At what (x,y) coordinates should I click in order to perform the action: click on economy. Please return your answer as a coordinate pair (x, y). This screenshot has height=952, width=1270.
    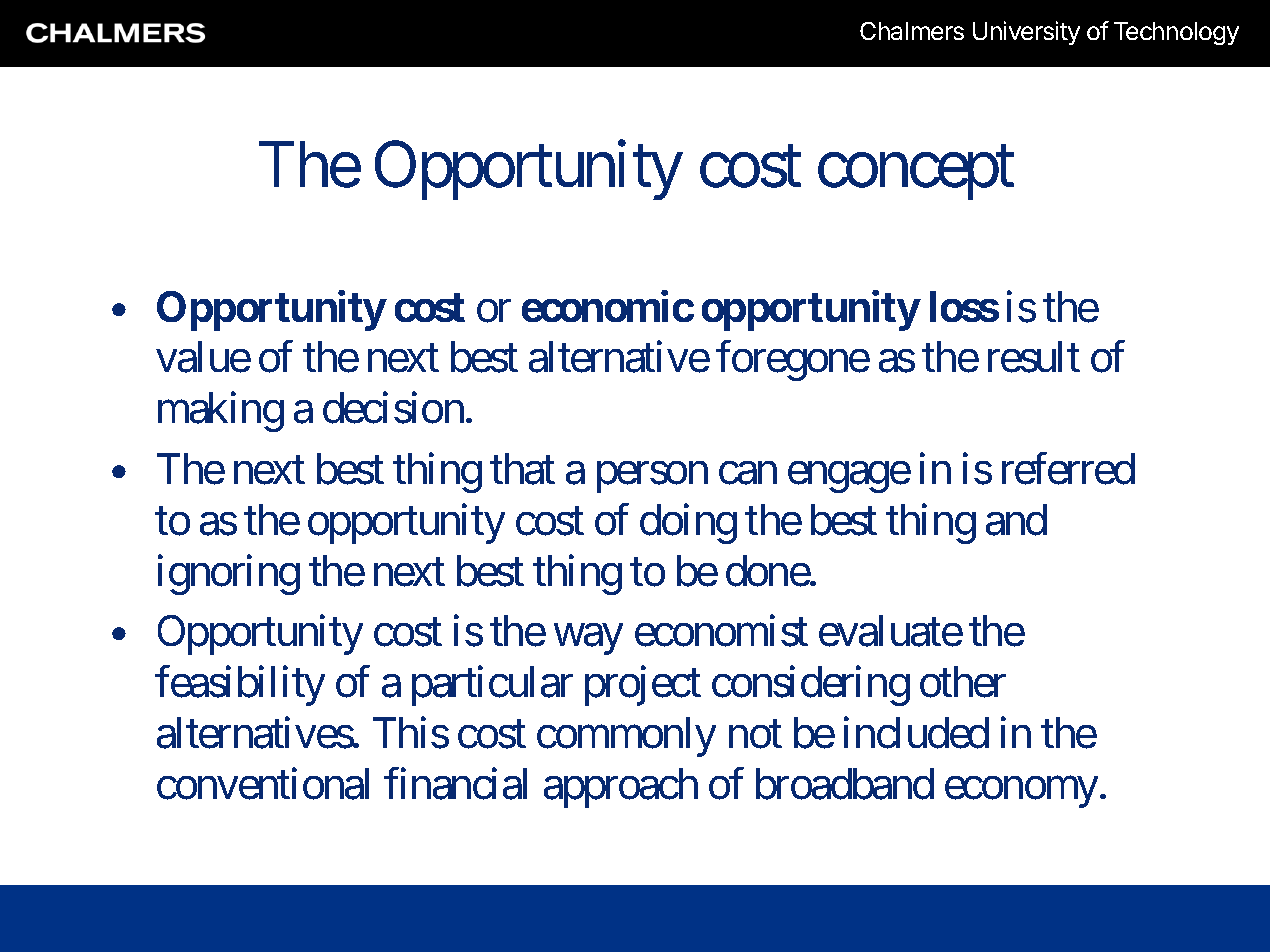
    Looking at the image, I should click on (1021, 792).
